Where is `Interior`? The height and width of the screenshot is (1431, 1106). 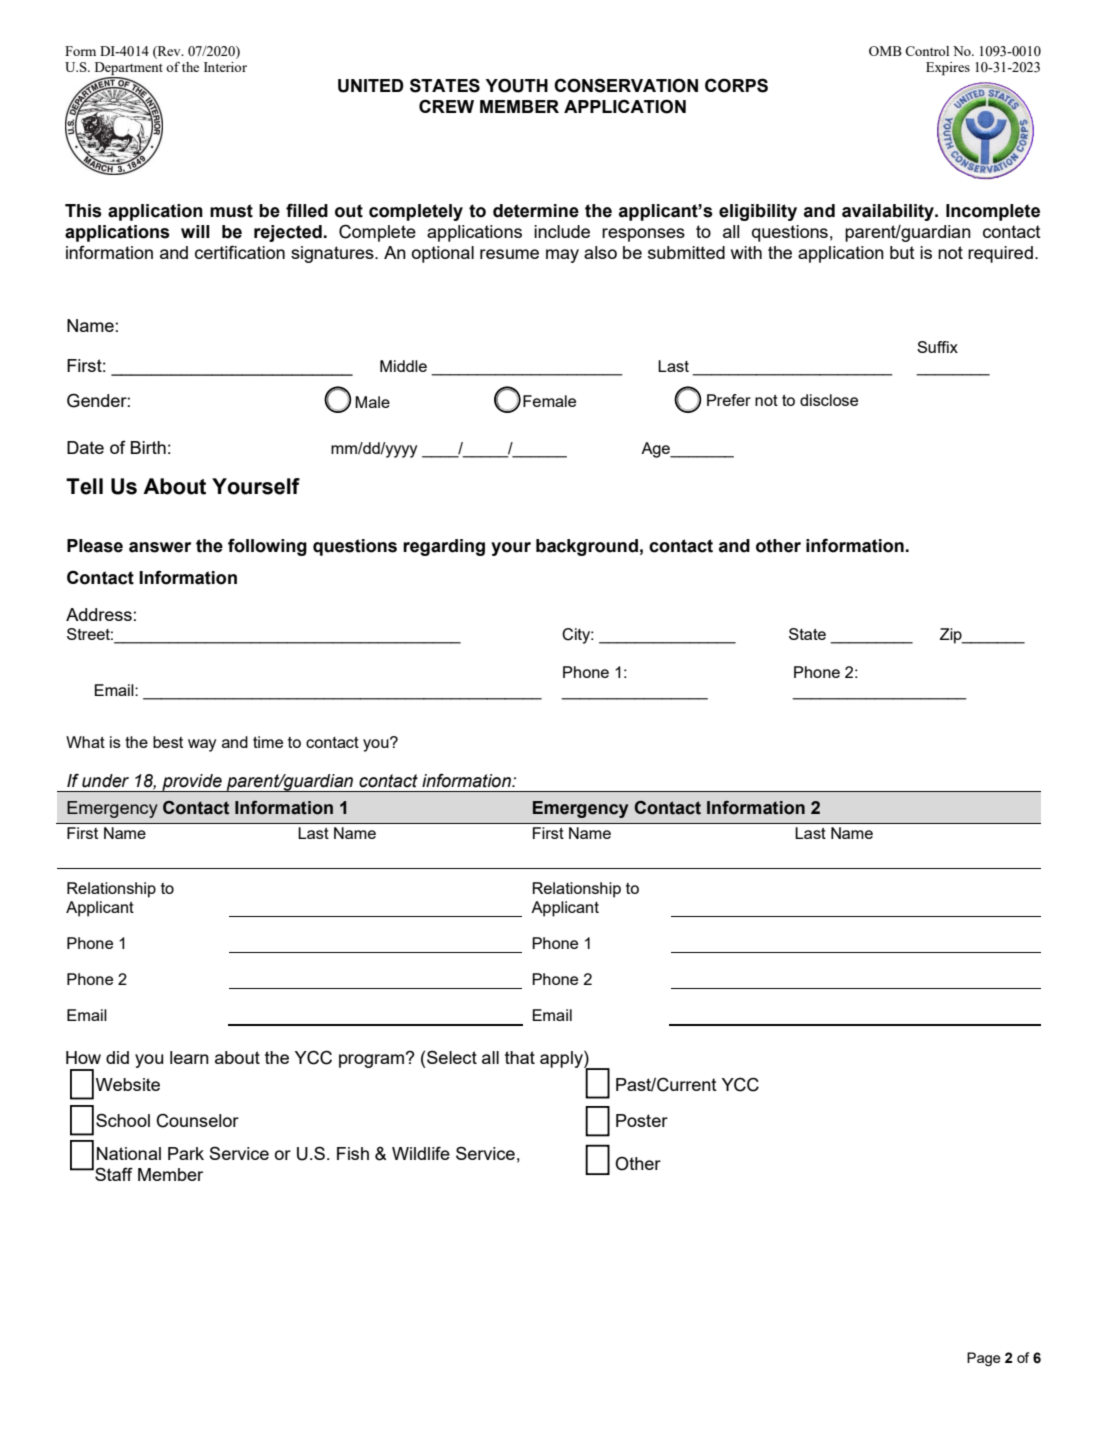 Interior is located at coordinates (225, 67).
